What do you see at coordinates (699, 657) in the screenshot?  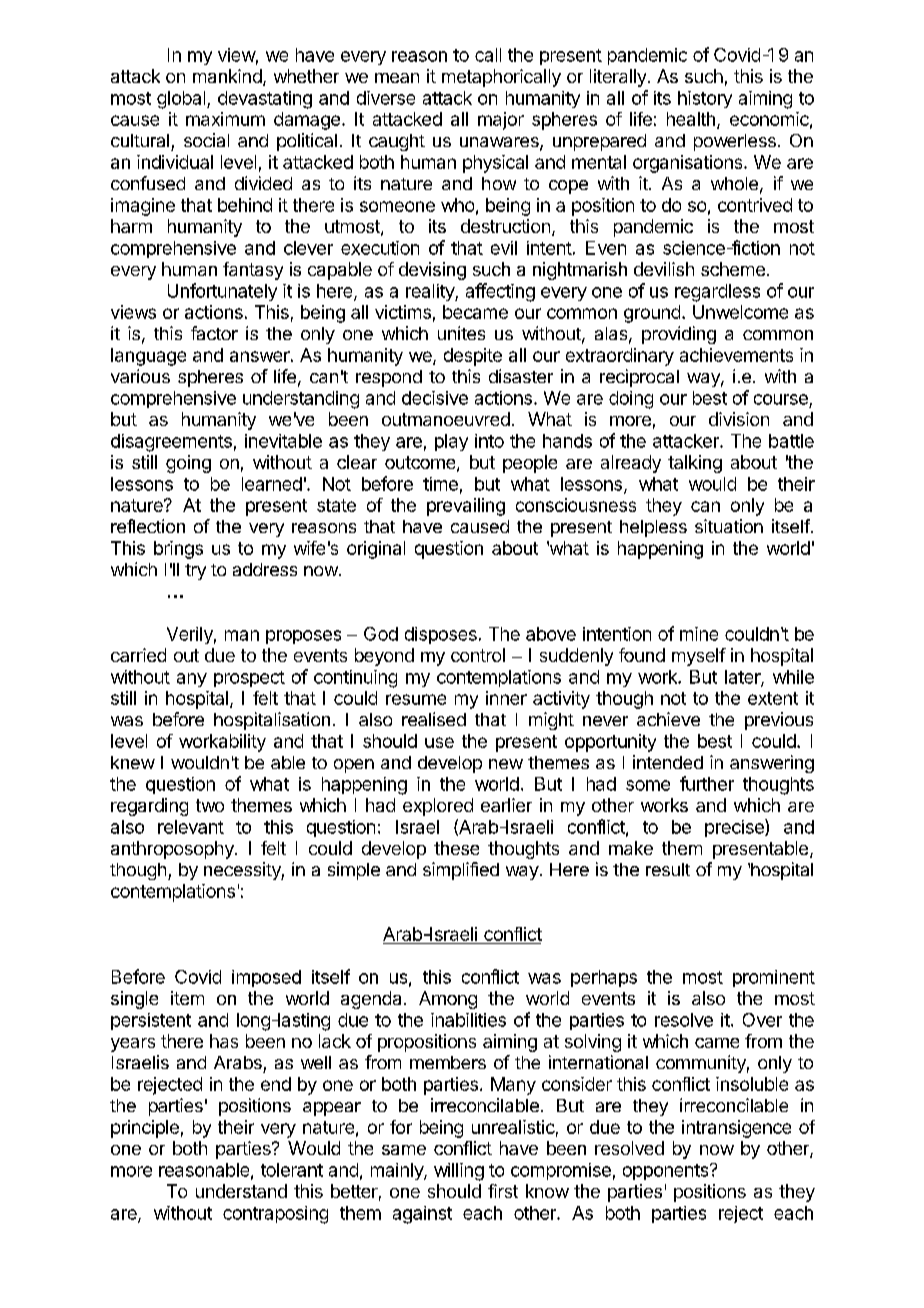 I see `myself` at bounding box center [699, 657].
